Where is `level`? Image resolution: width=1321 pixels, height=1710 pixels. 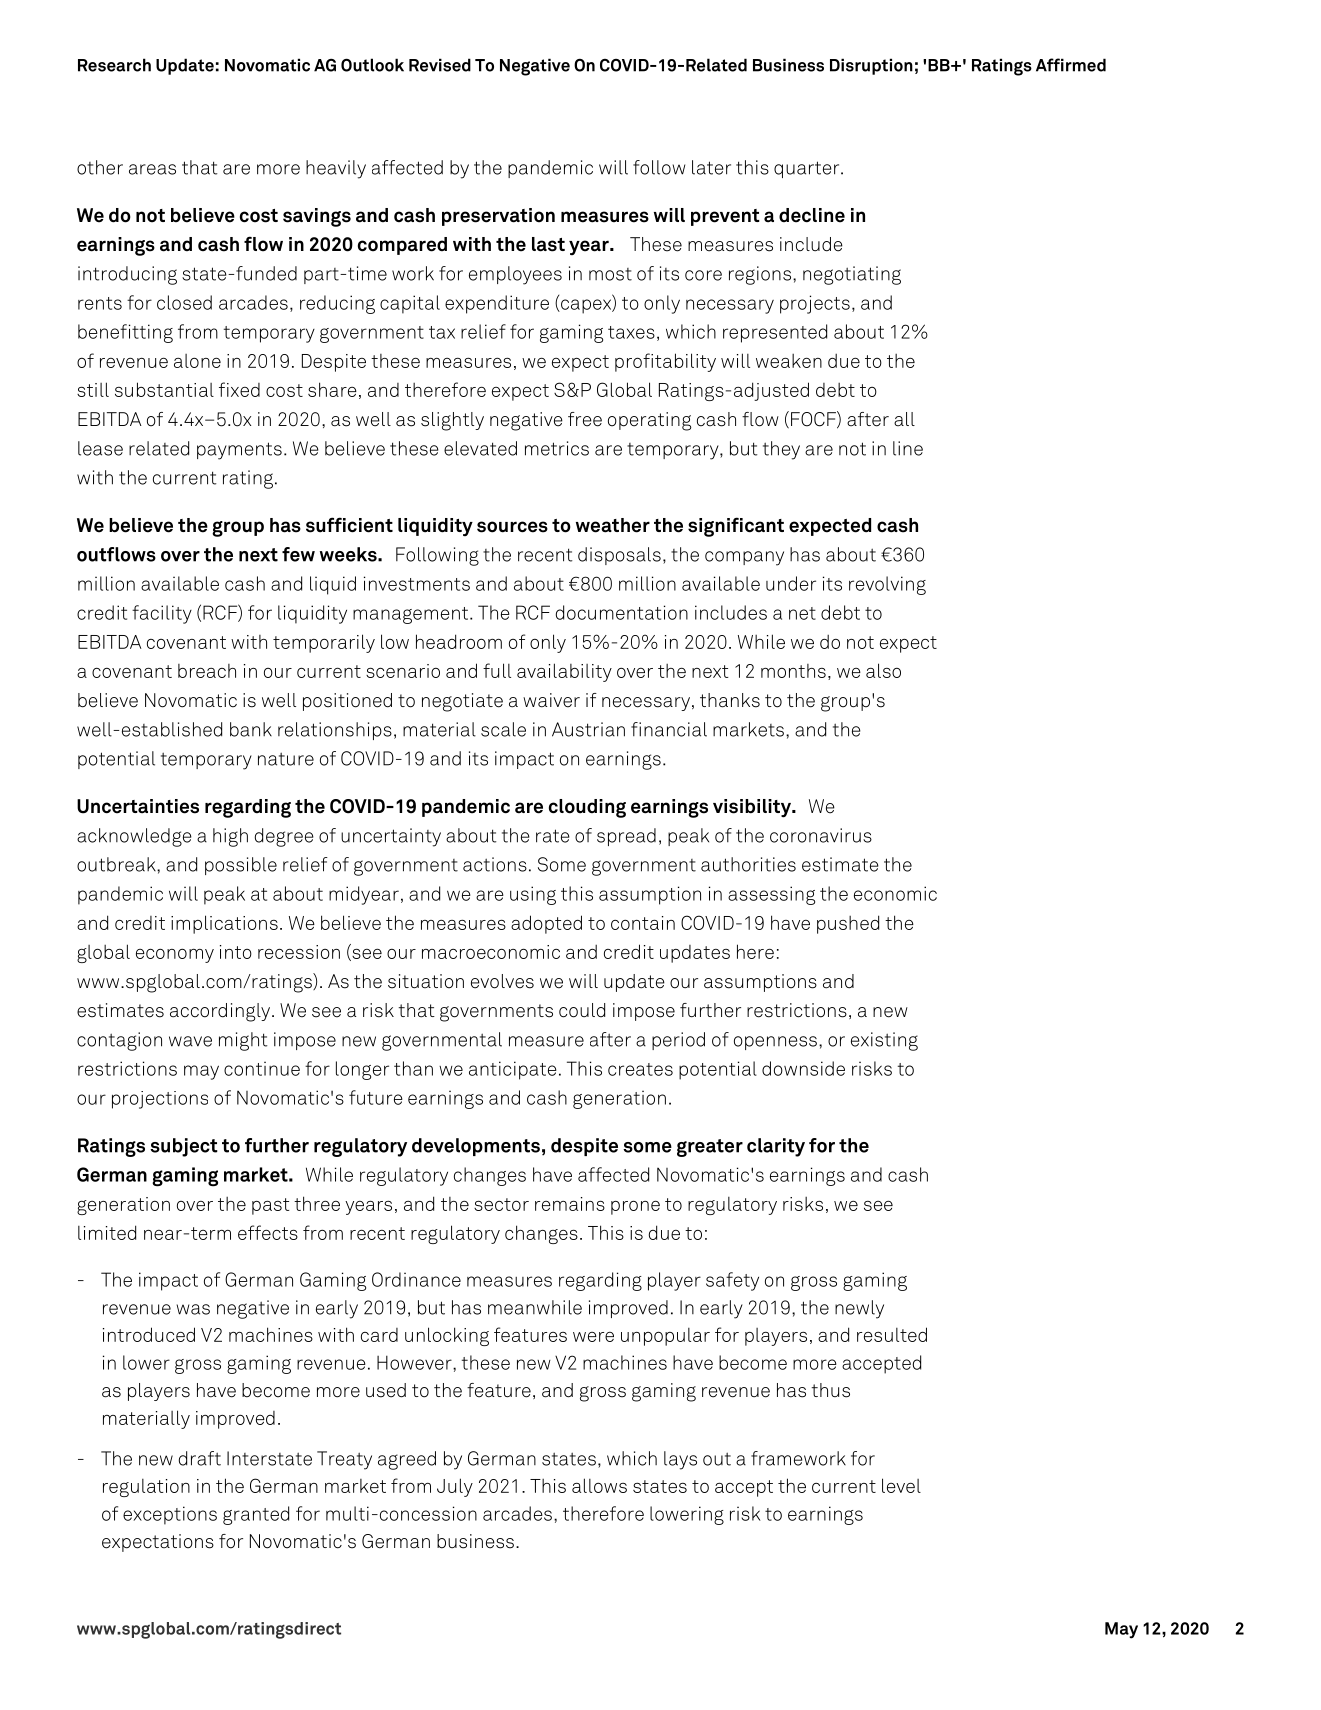
level is located at coordinates (901, 1485).
